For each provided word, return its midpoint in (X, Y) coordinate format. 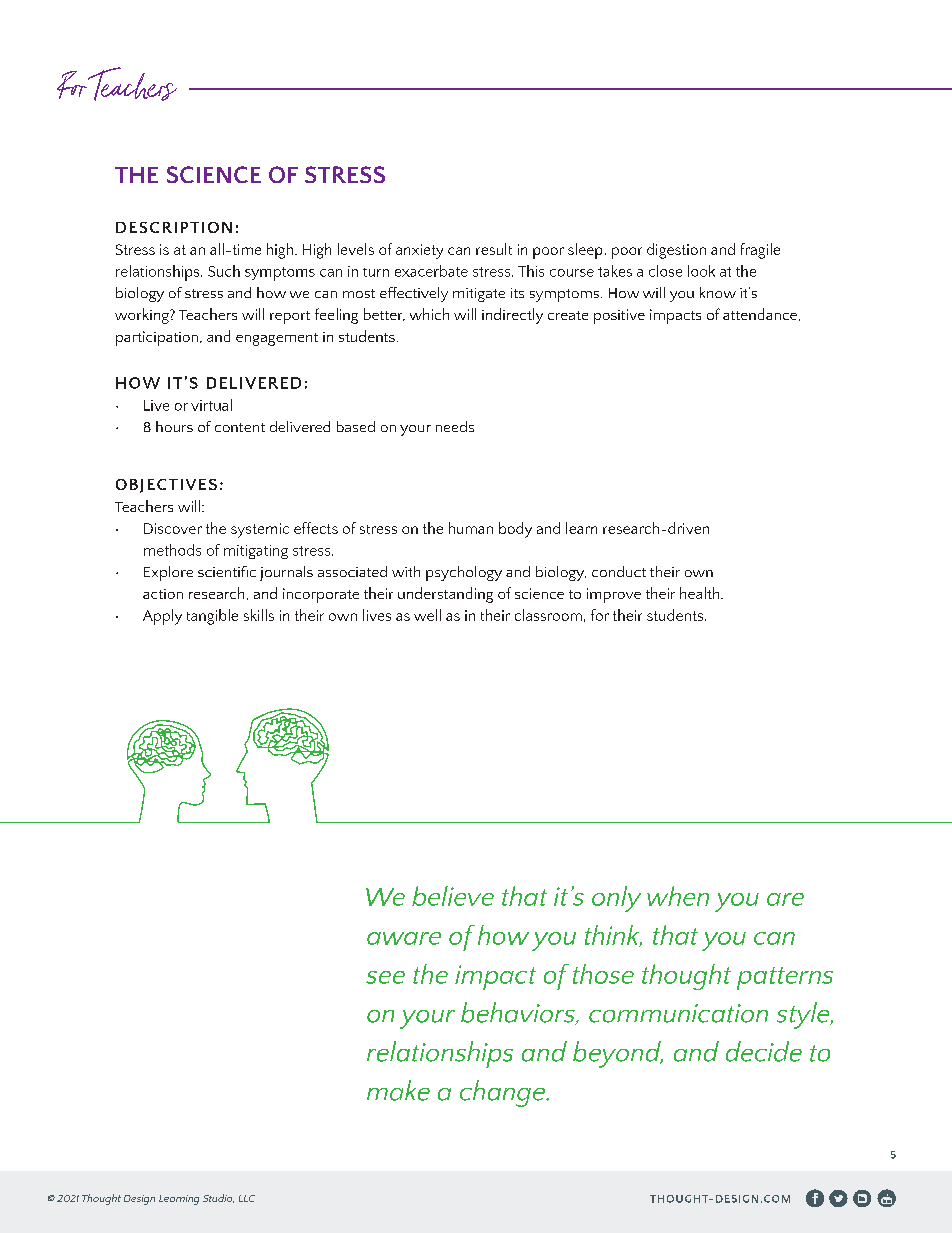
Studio (218, 1198)
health (701, 593)
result (494, 249)
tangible (212, 617)
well (427, 615)
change (503, 1093)
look (701, 271)
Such (224, 271)
